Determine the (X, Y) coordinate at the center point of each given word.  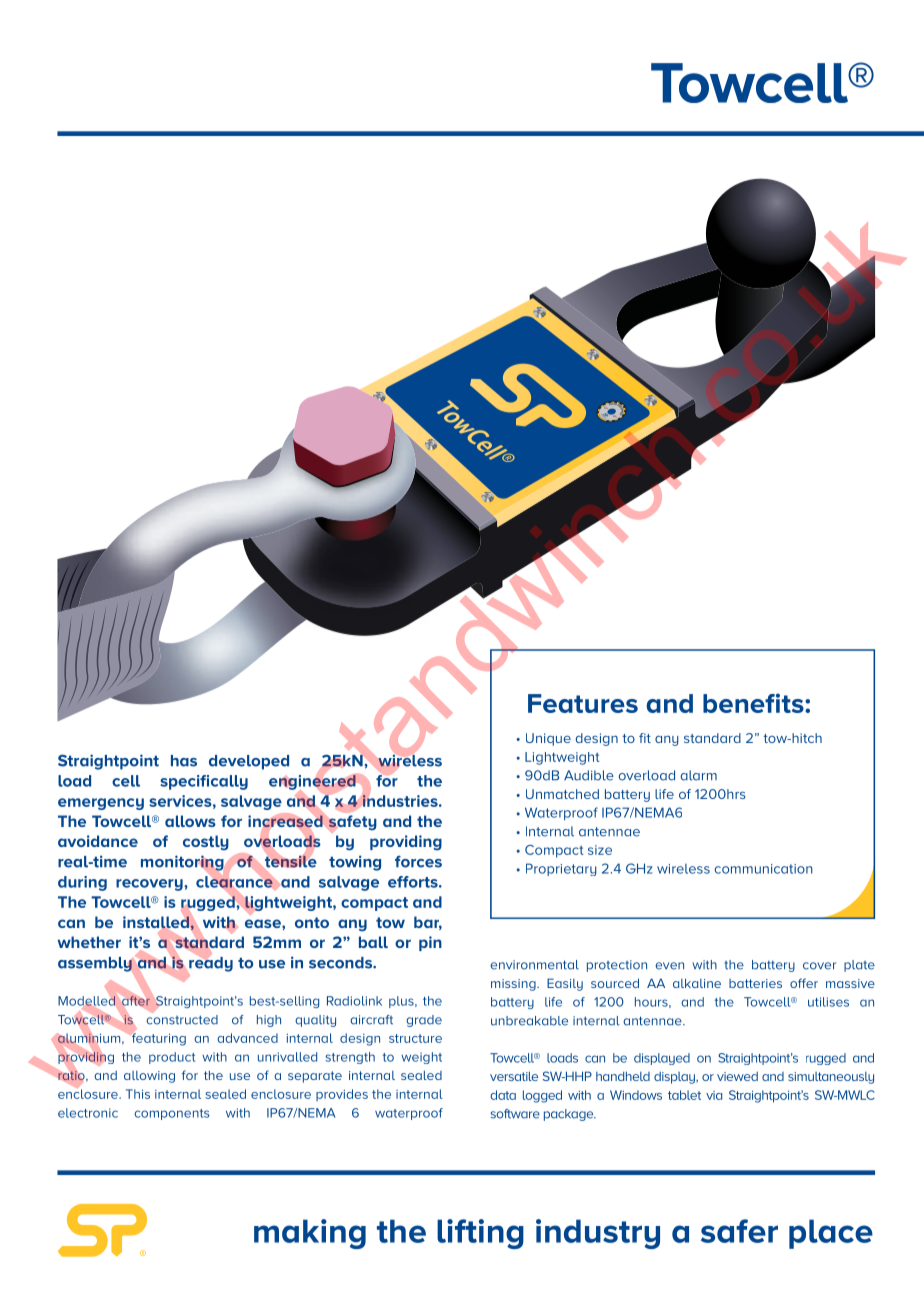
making (310, 1234)
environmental (534, 965)
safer (739, 1231)
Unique (548, 739)
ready (210, 964)
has (184, 761)
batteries (755, 983)
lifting (480, 1234)
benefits (754, 703)
